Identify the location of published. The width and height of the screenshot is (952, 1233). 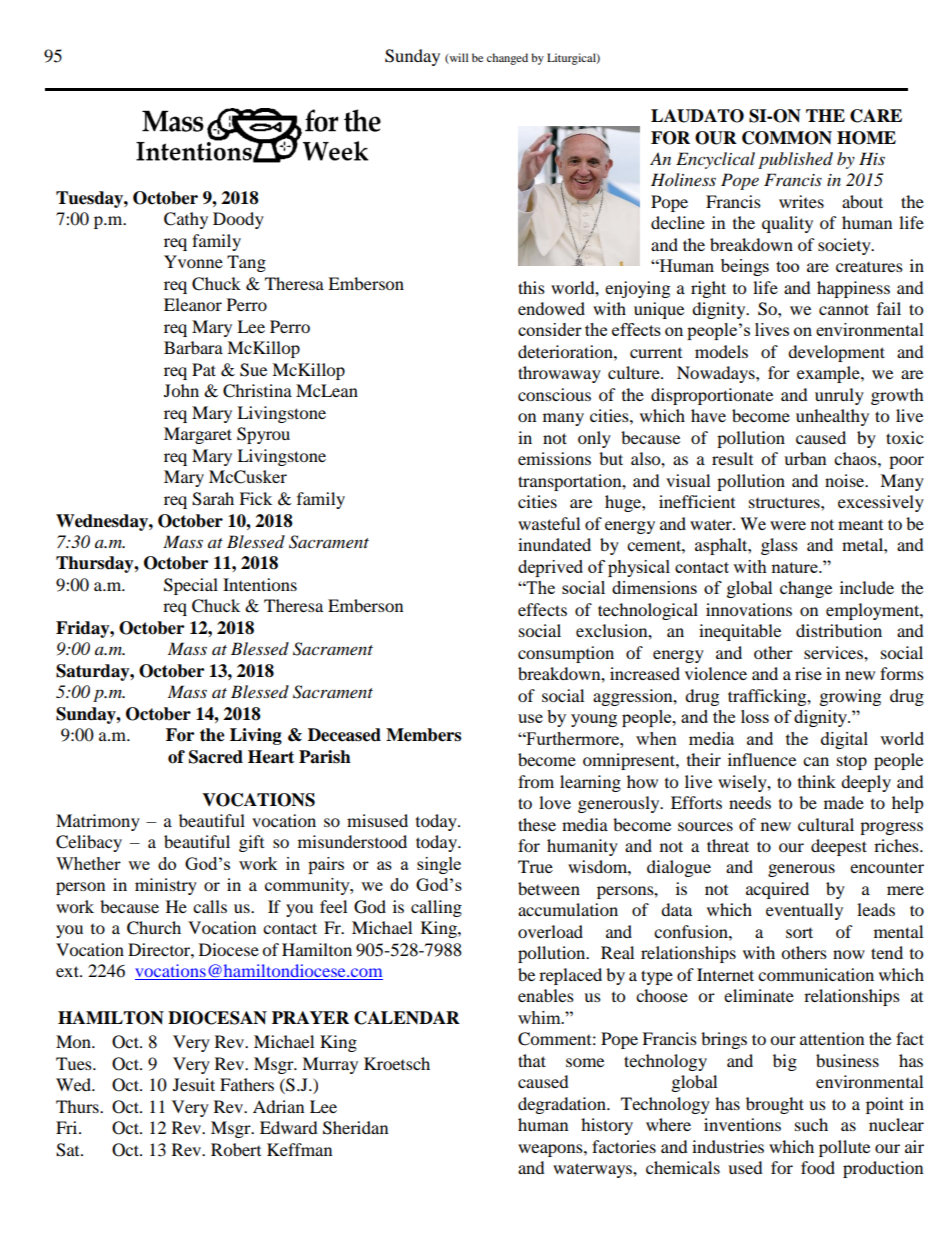
(795, 160).
